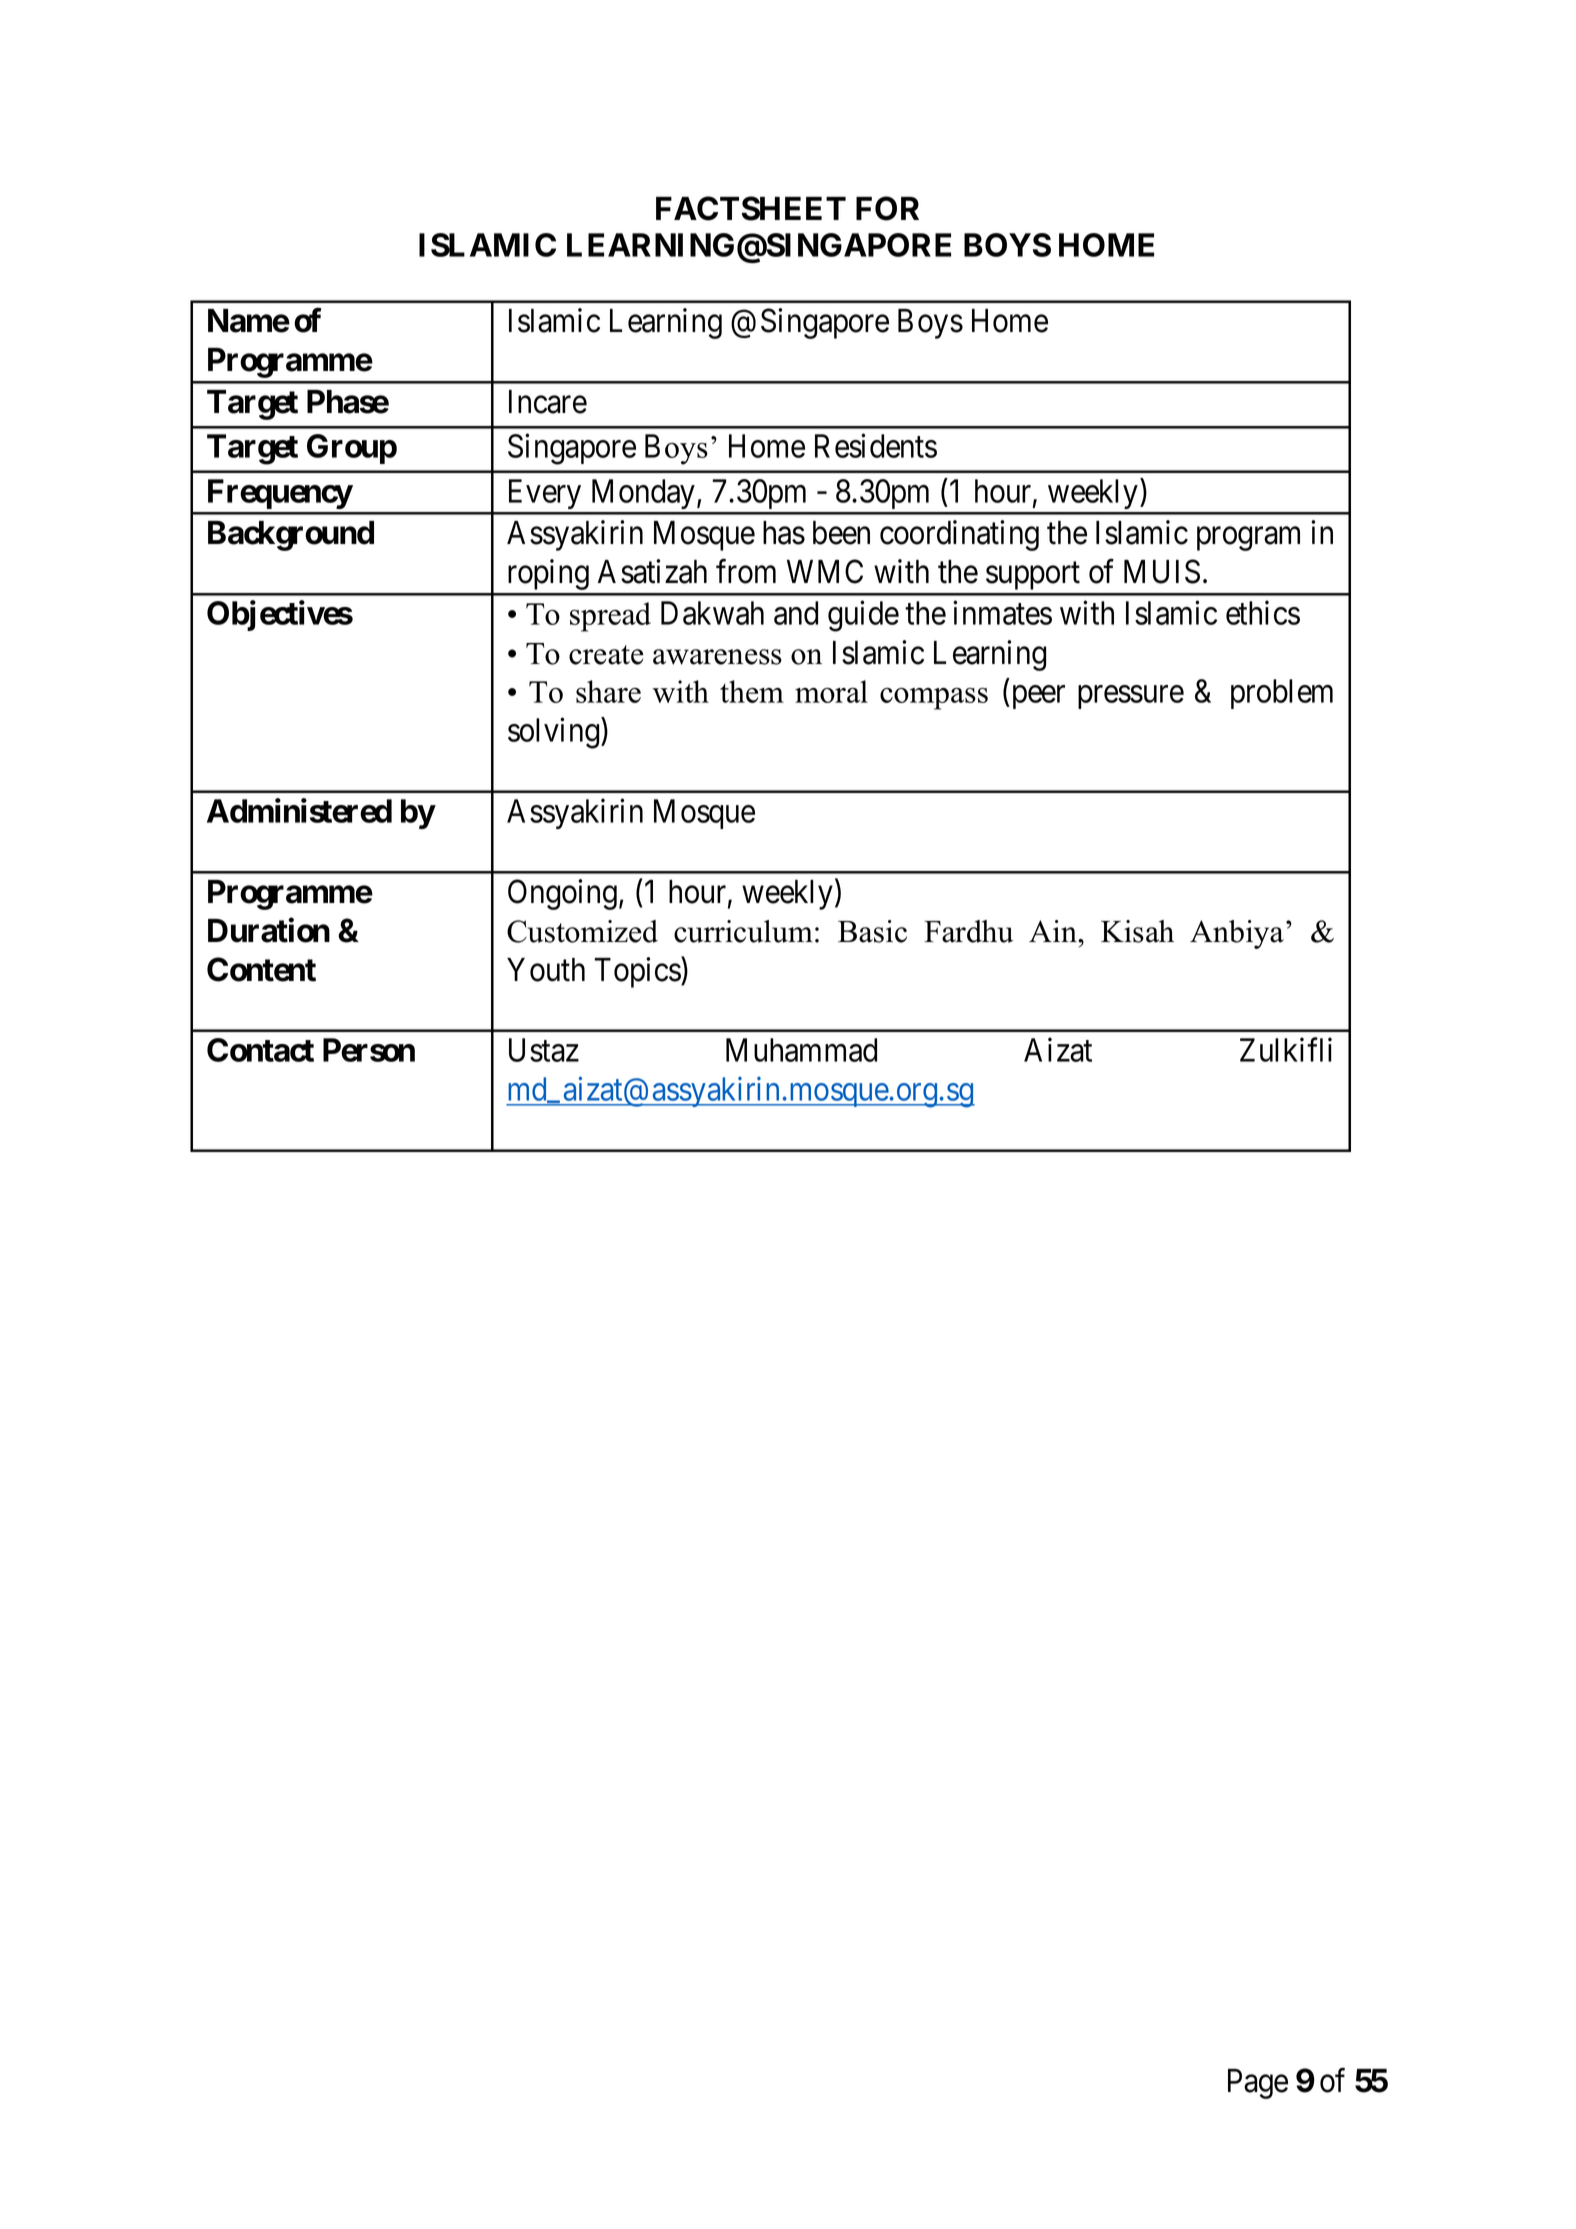  What do you see at coordinates (291, 536) in the image?
I see `Background` at bounding box center [291, 536].
